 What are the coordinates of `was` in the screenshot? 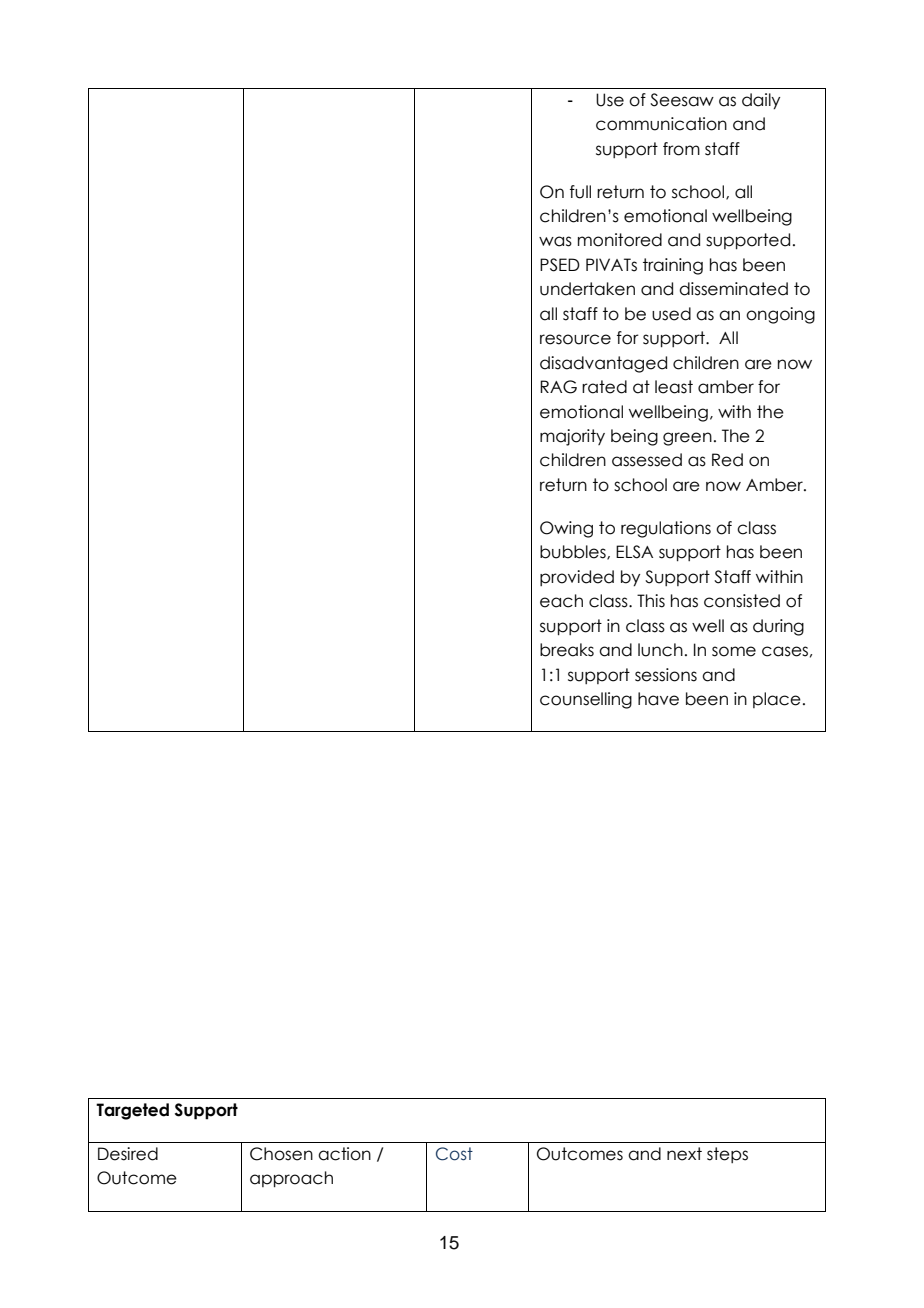 It's located at (555, 241).
